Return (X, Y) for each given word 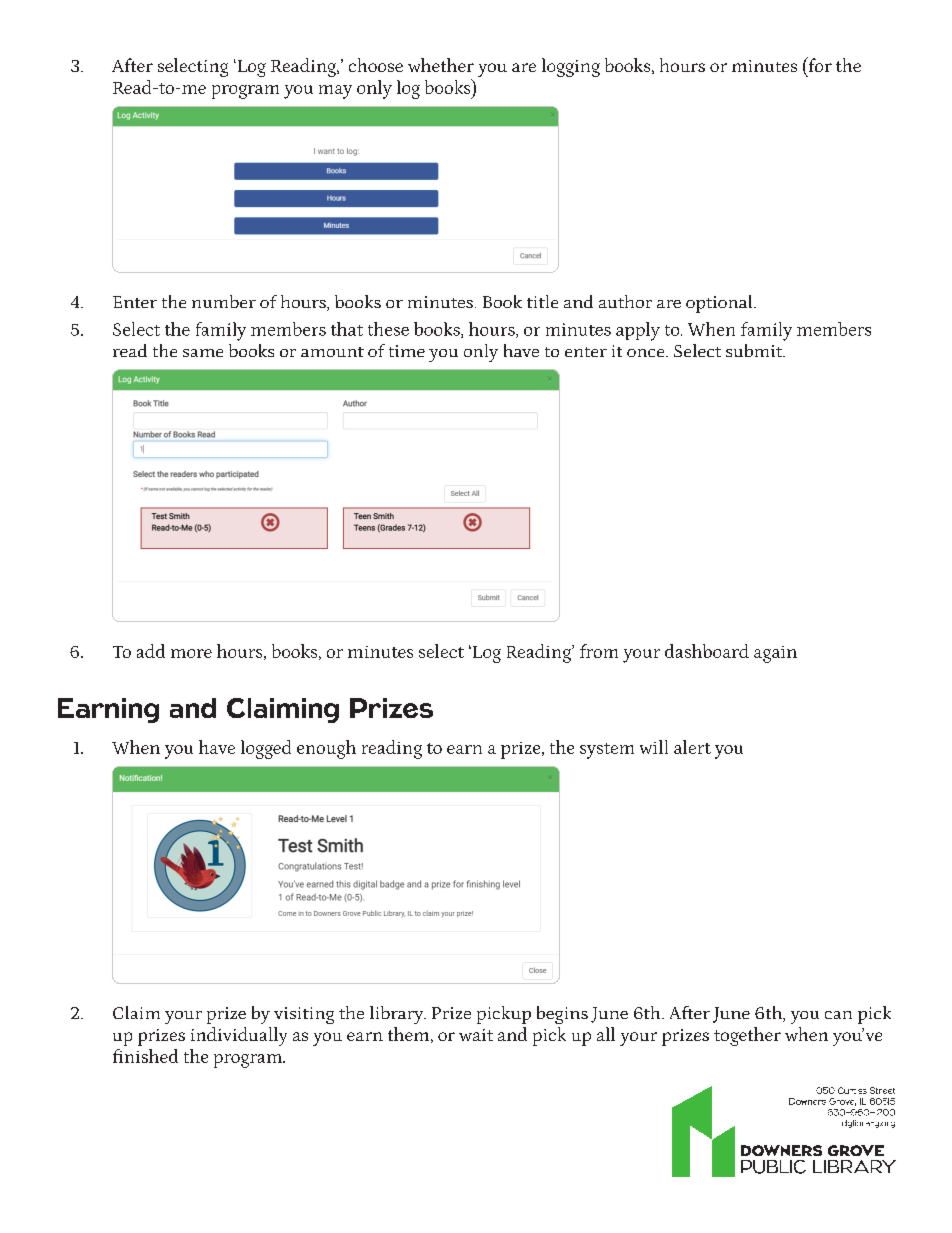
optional (720, 304)
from (599, 651)
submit (755, 350)
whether (441, 65)
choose (376, 65)
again (775, 654)
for (819, 64)
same (203, 353)
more (191, 653)
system (607, 751)
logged (266, 749)
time (407, 351)
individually (239, 1036)
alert (692, 747)
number (224, 301)
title (542, 301)
